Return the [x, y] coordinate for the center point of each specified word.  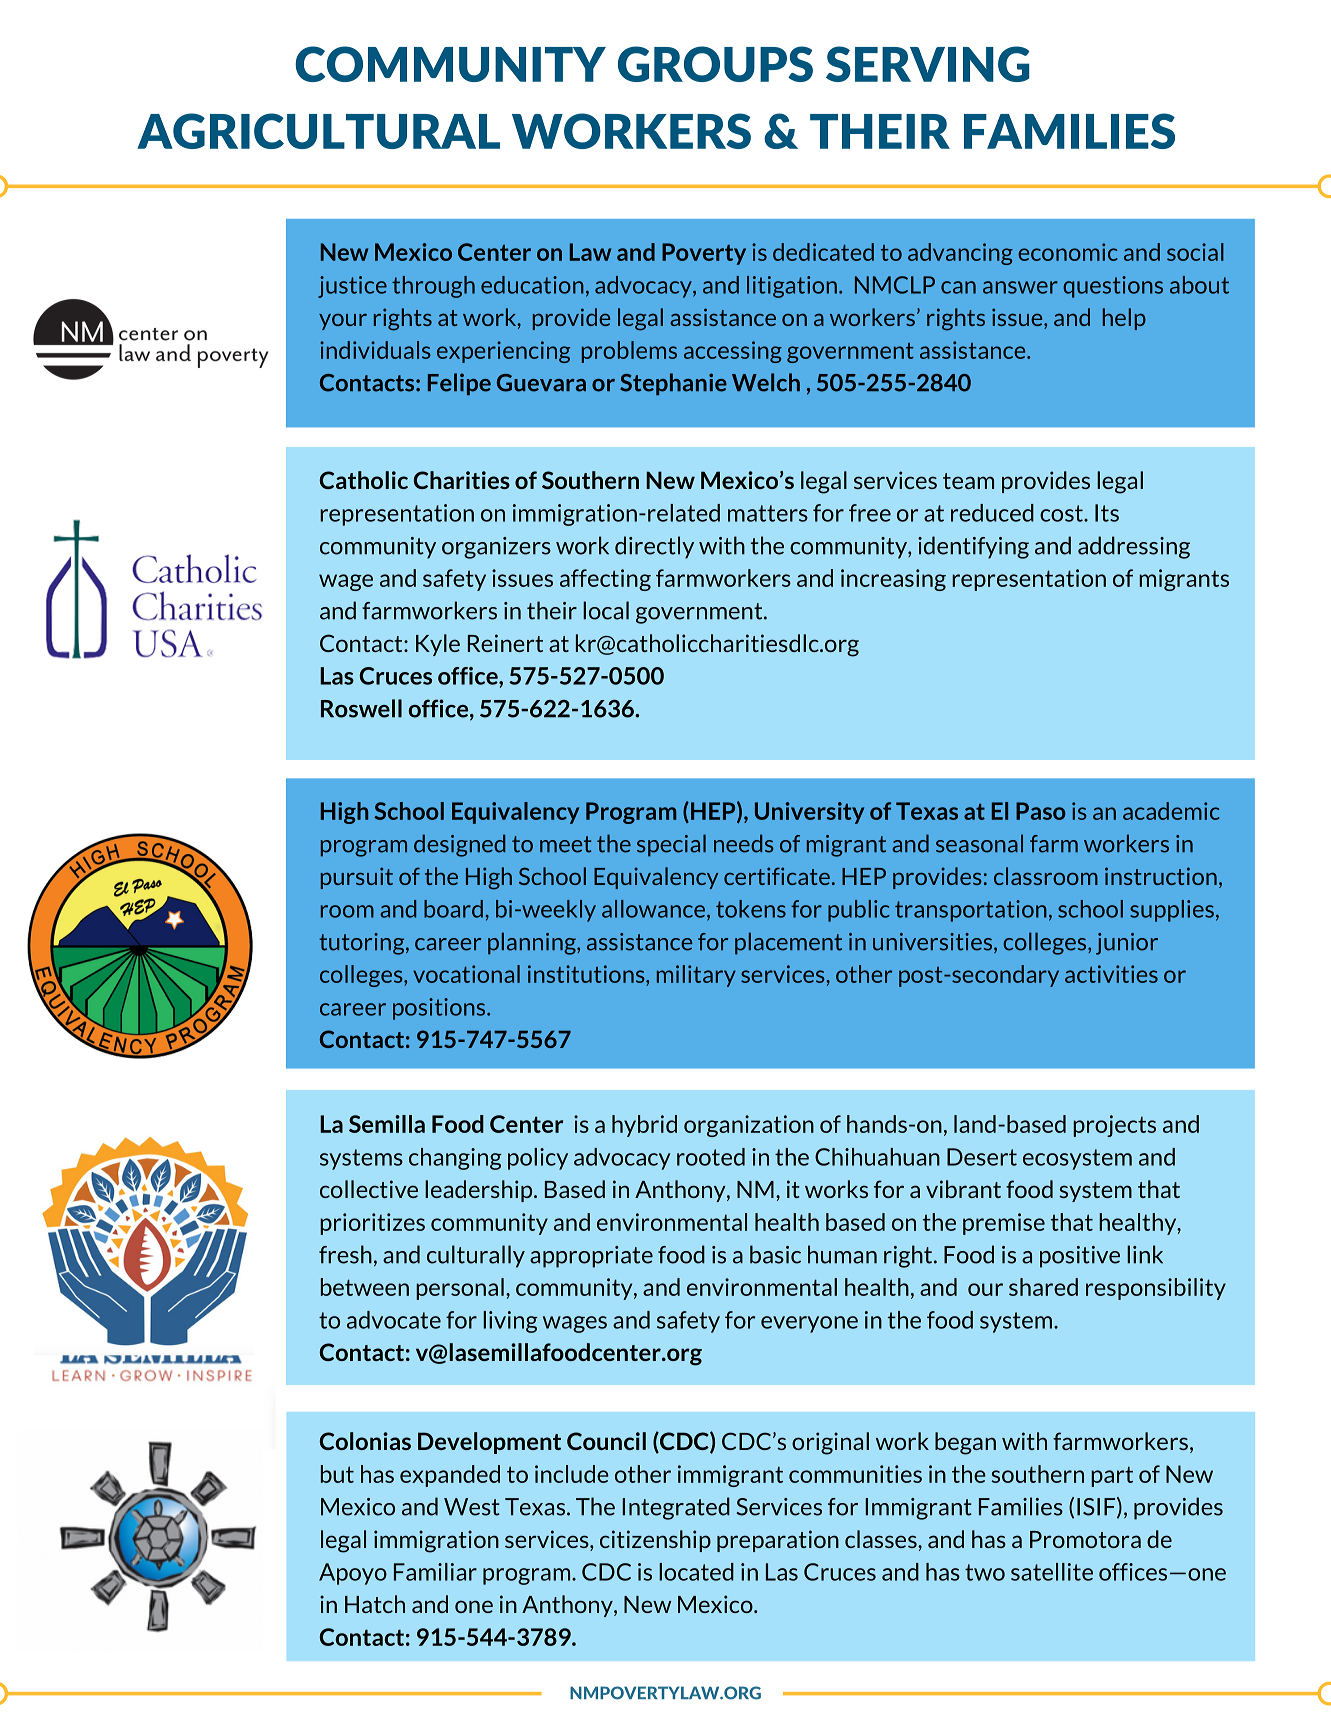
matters [768, 513]
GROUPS [715, 64]
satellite [1052, 1572]
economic [1067, 252]
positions [440, 1009]
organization [749, 1126]
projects [1114, 1126]
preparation [778, 1541]
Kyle [438, 645]
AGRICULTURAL [318, 131]
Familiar [435, 1572]
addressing [1134, 547]
